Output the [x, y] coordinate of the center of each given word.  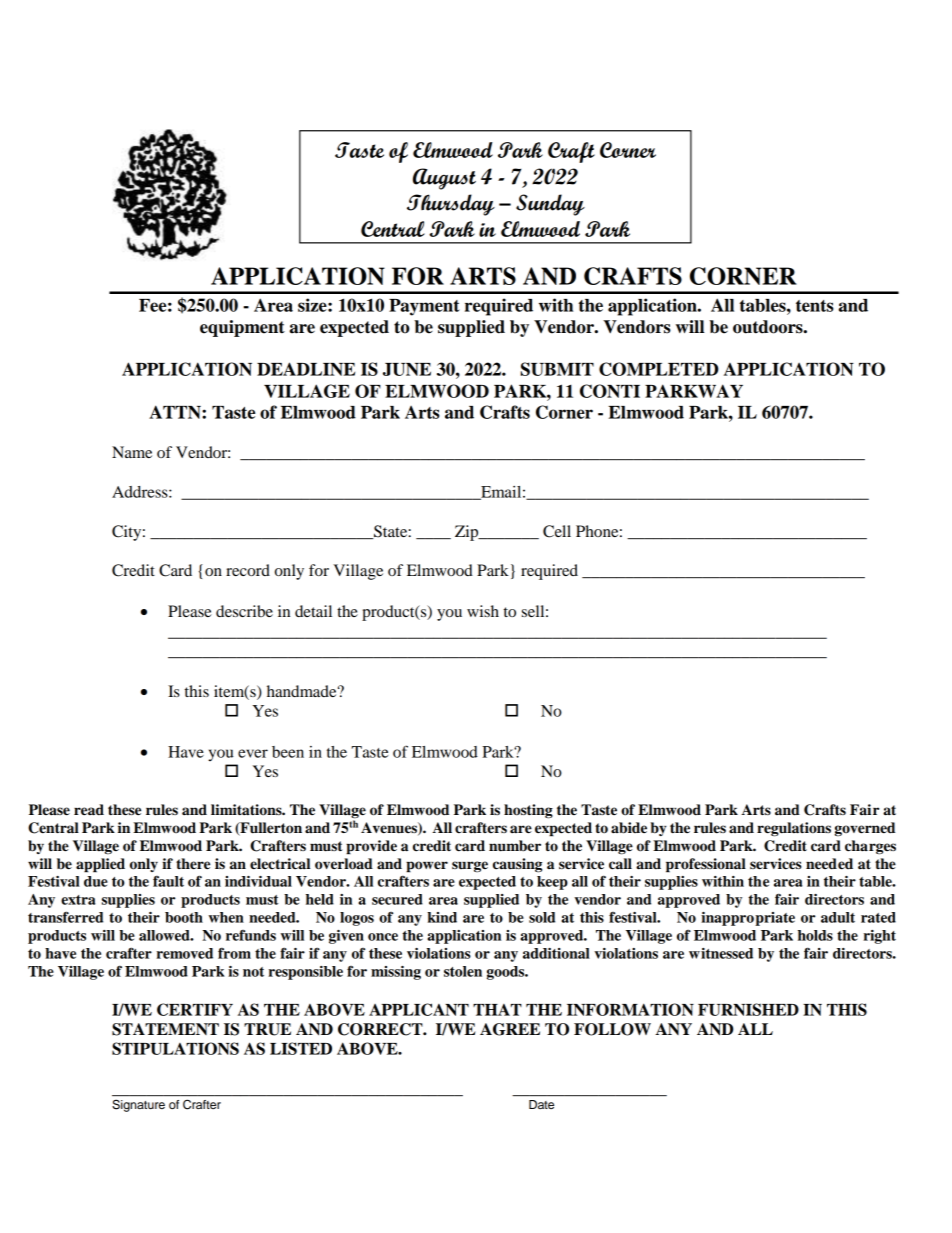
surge [470, 866]
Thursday [451, 205]
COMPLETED [659, 369]
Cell [557, 531]
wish [483, 611]
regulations [794, 829]
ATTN [176, 412]
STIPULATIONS [175, 1048]
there [193, 864]
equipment [242, 328]
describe [244, 611]
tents [815, 306]
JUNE [407, 369]
